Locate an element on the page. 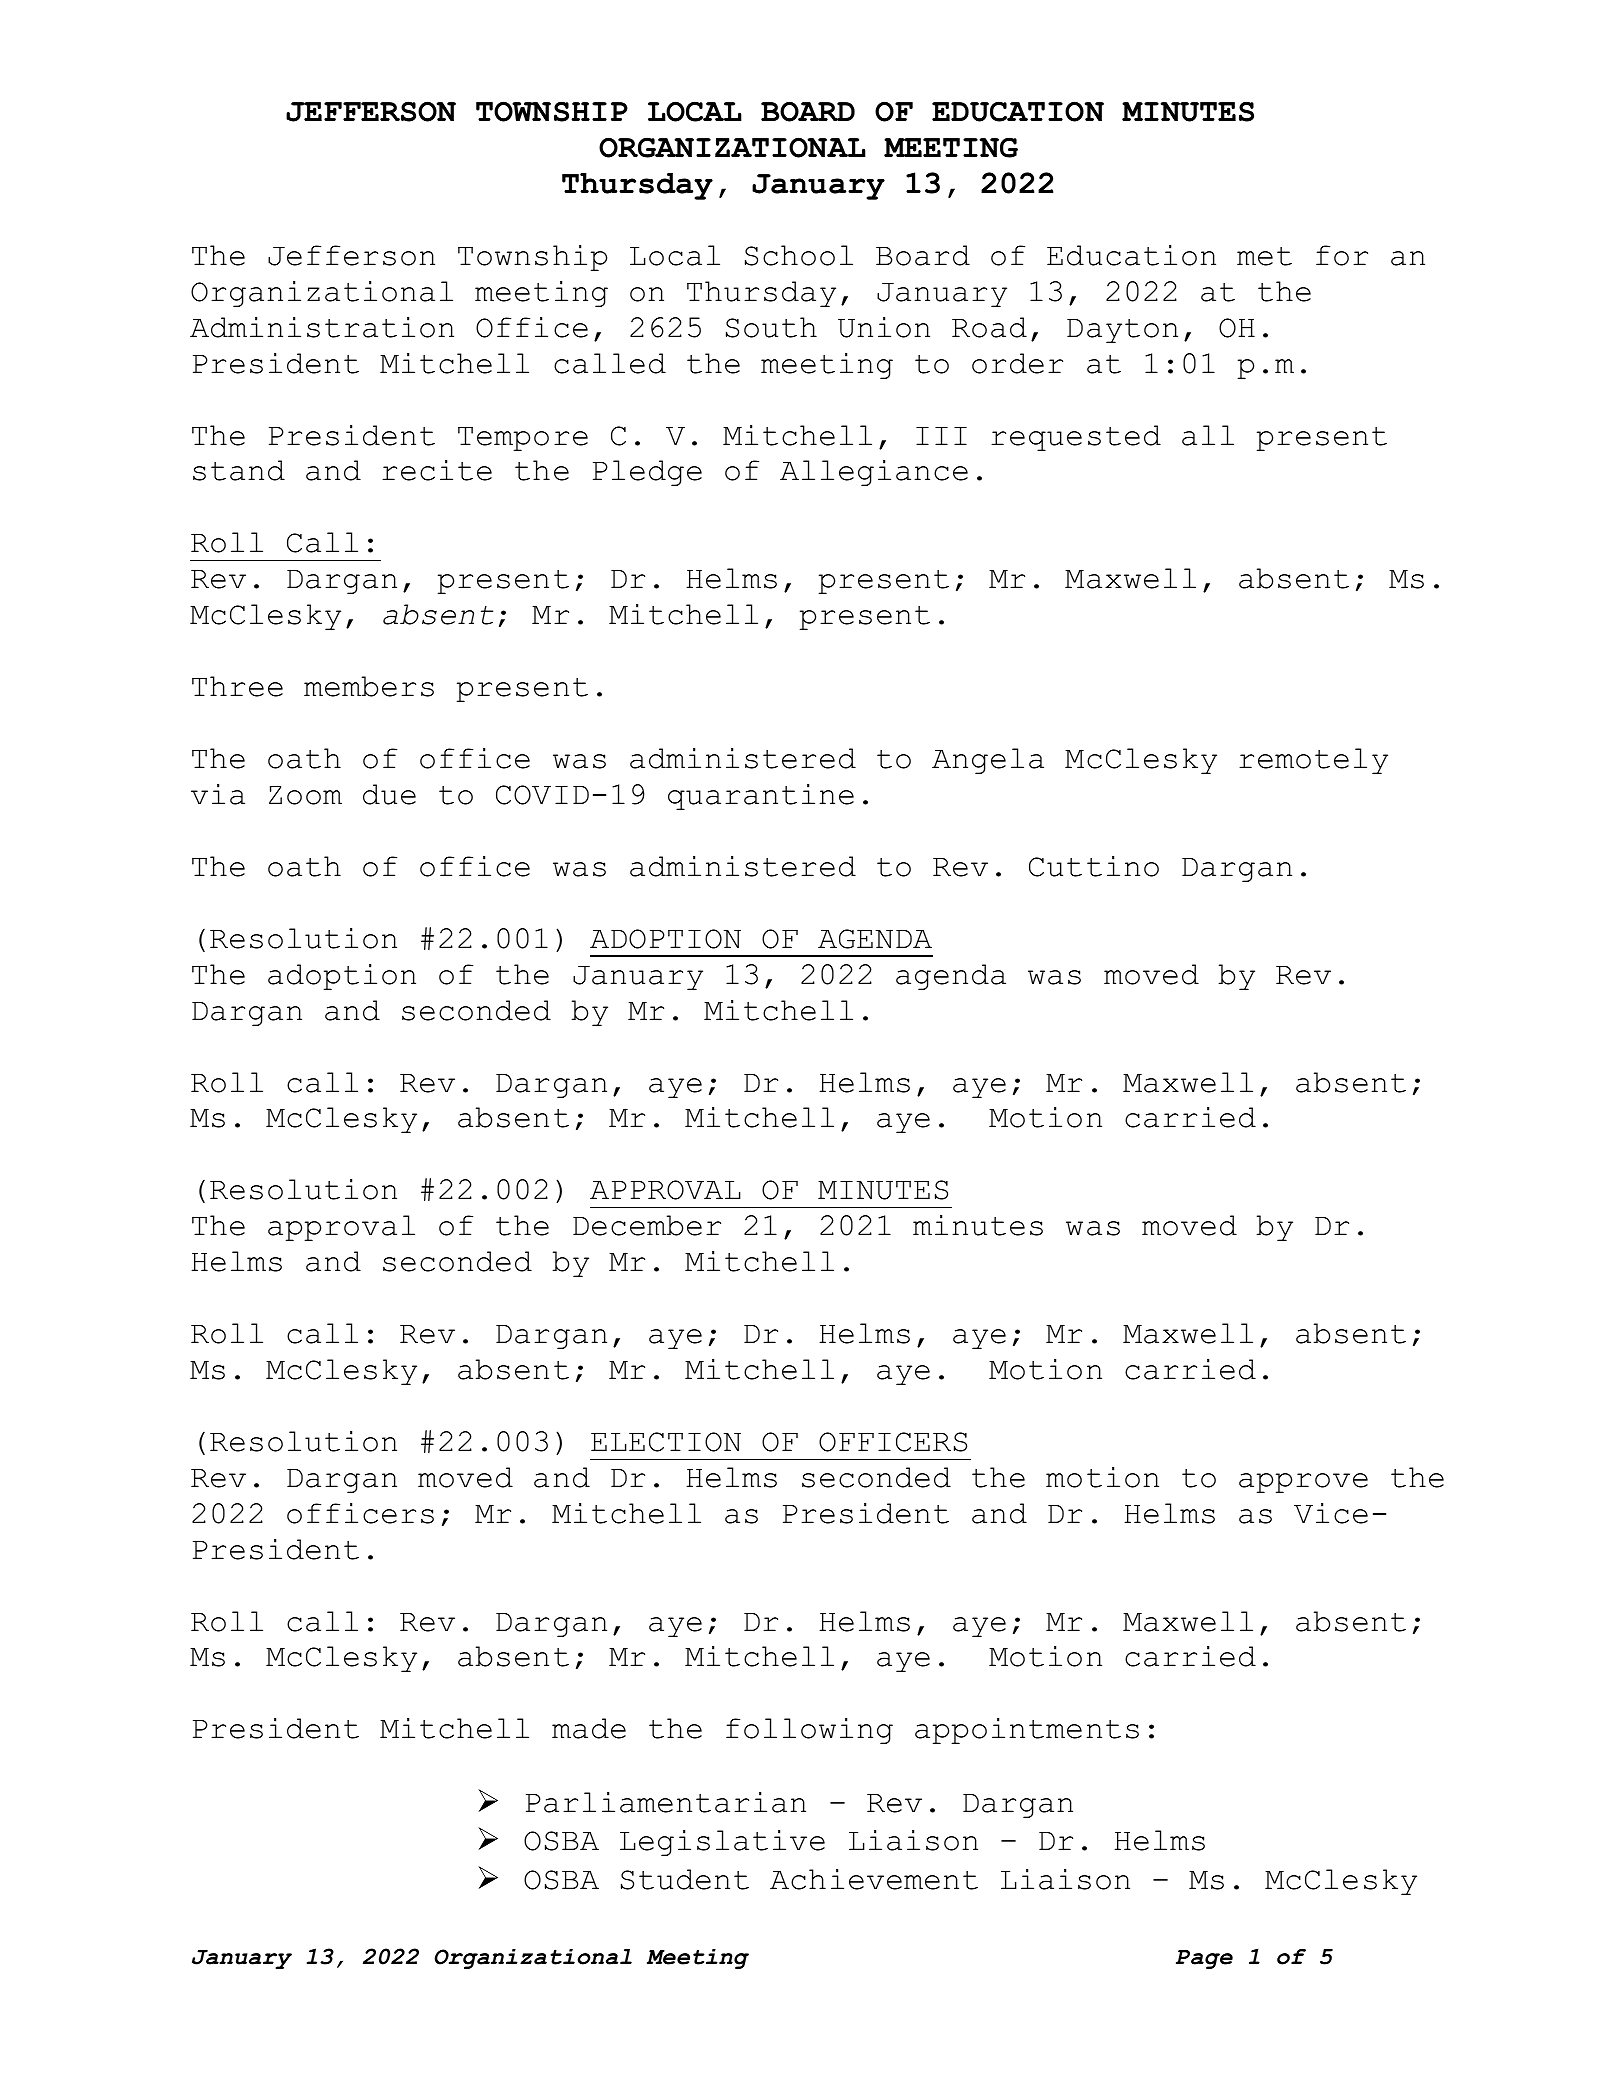  Student is located at coordinates (685, 1879).
